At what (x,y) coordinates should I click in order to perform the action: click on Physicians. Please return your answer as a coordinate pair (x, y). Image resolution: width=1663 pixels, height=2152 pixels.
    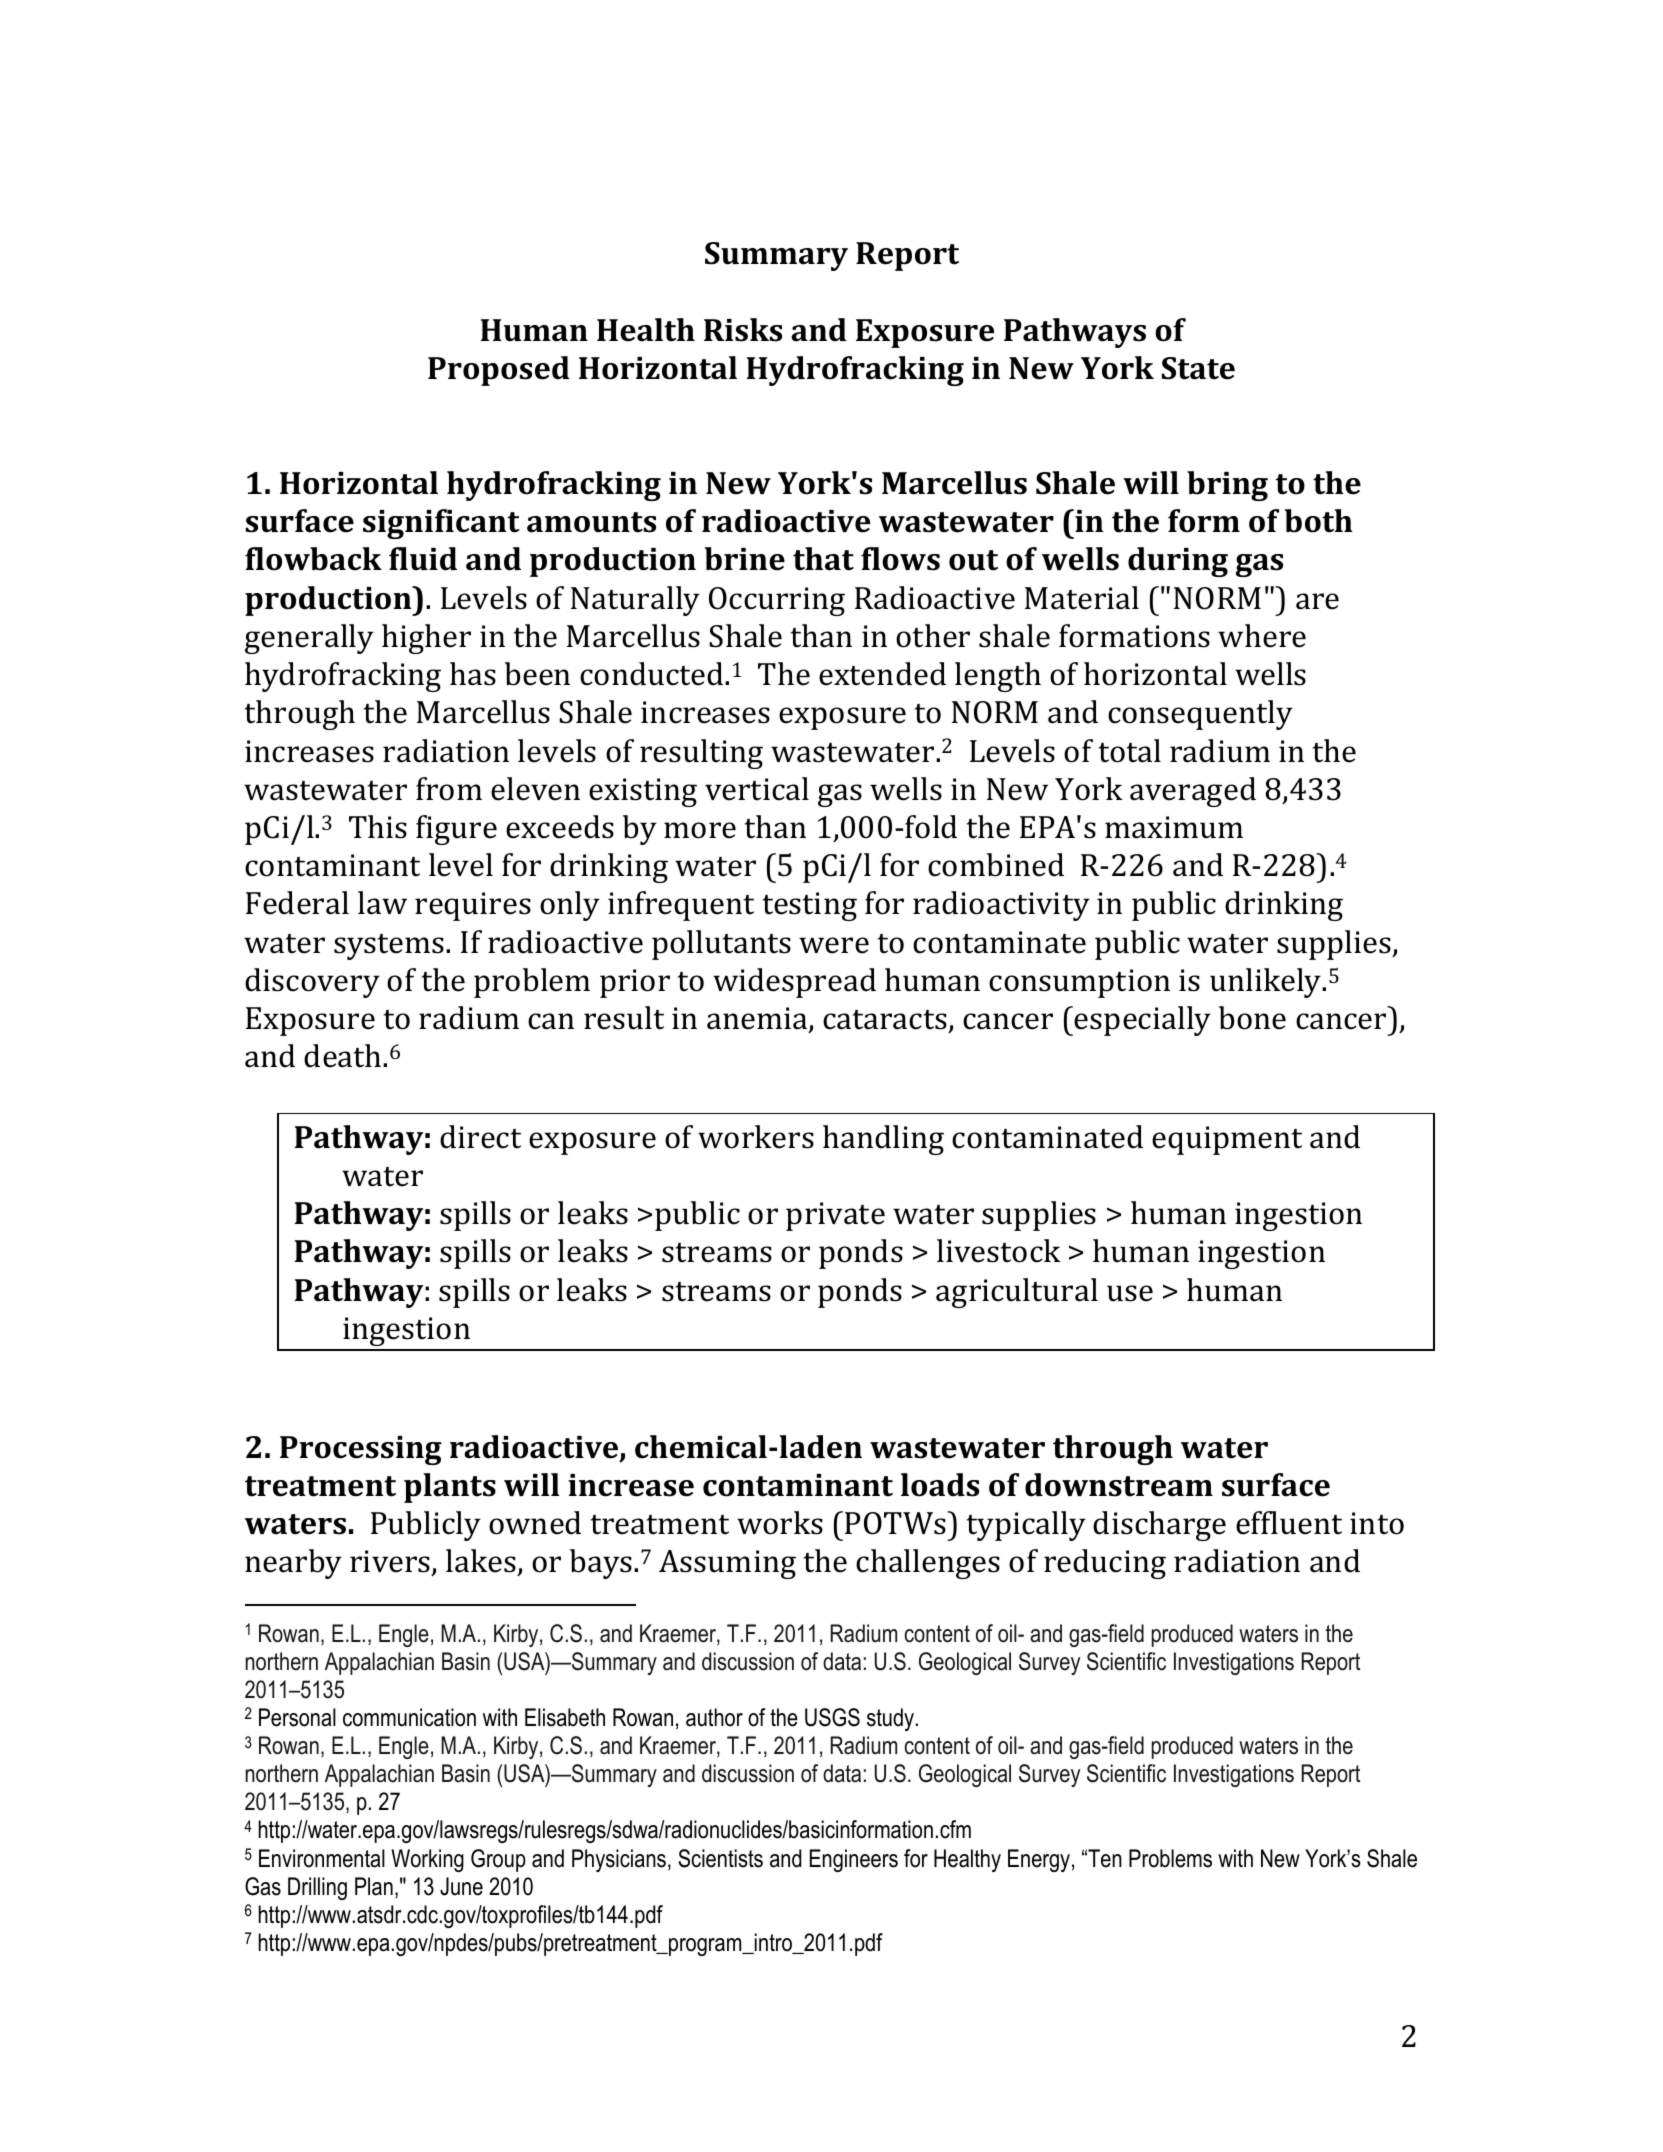
    Looking at the image, I should click on (619, 1860).
